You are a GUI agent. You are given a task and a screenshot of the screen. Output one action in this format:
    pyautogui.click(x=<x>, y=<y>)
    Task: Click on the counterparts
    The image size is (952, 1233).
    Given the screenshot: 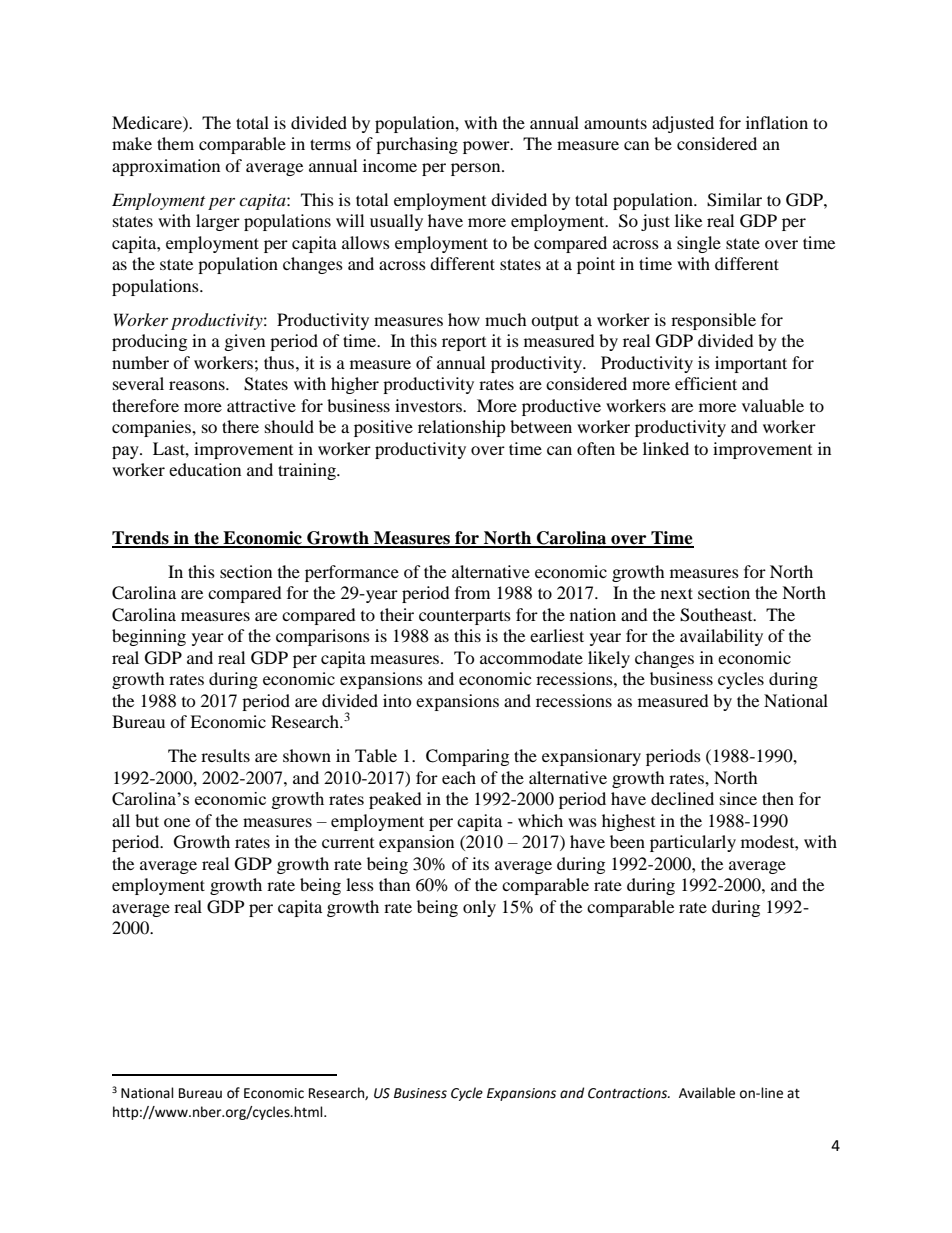 What is the action you would take?
    pyautogui.click(x=465, y=617)
